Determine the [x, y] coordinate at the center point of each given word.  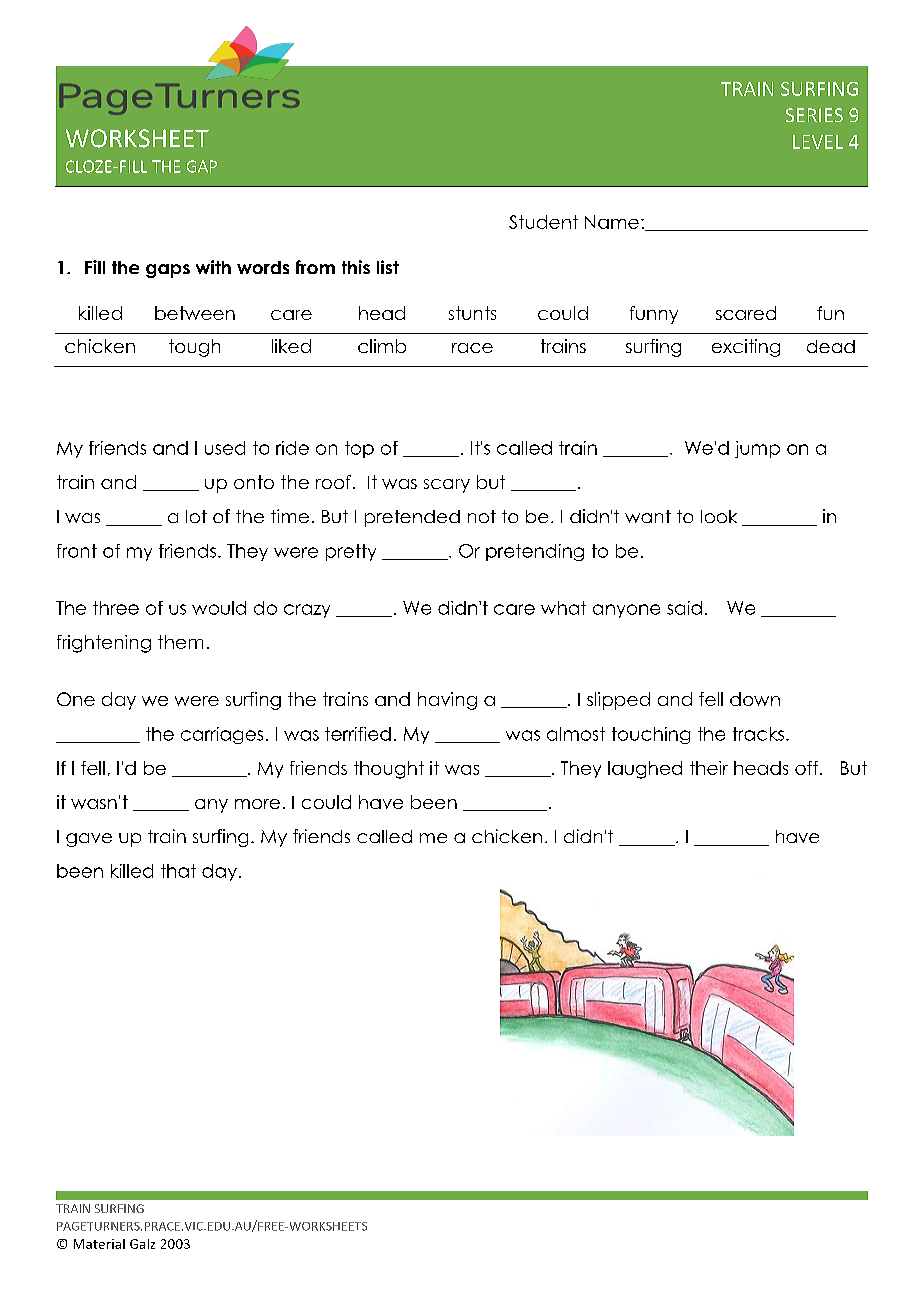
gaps [168, 271]
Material [99, 1244]
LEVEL [818, 142]
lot [196, 516]
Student [543, 222]
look [719, 516]
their [709, 768]
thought [389, 770]
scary [447, 486]
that [178, 871]
